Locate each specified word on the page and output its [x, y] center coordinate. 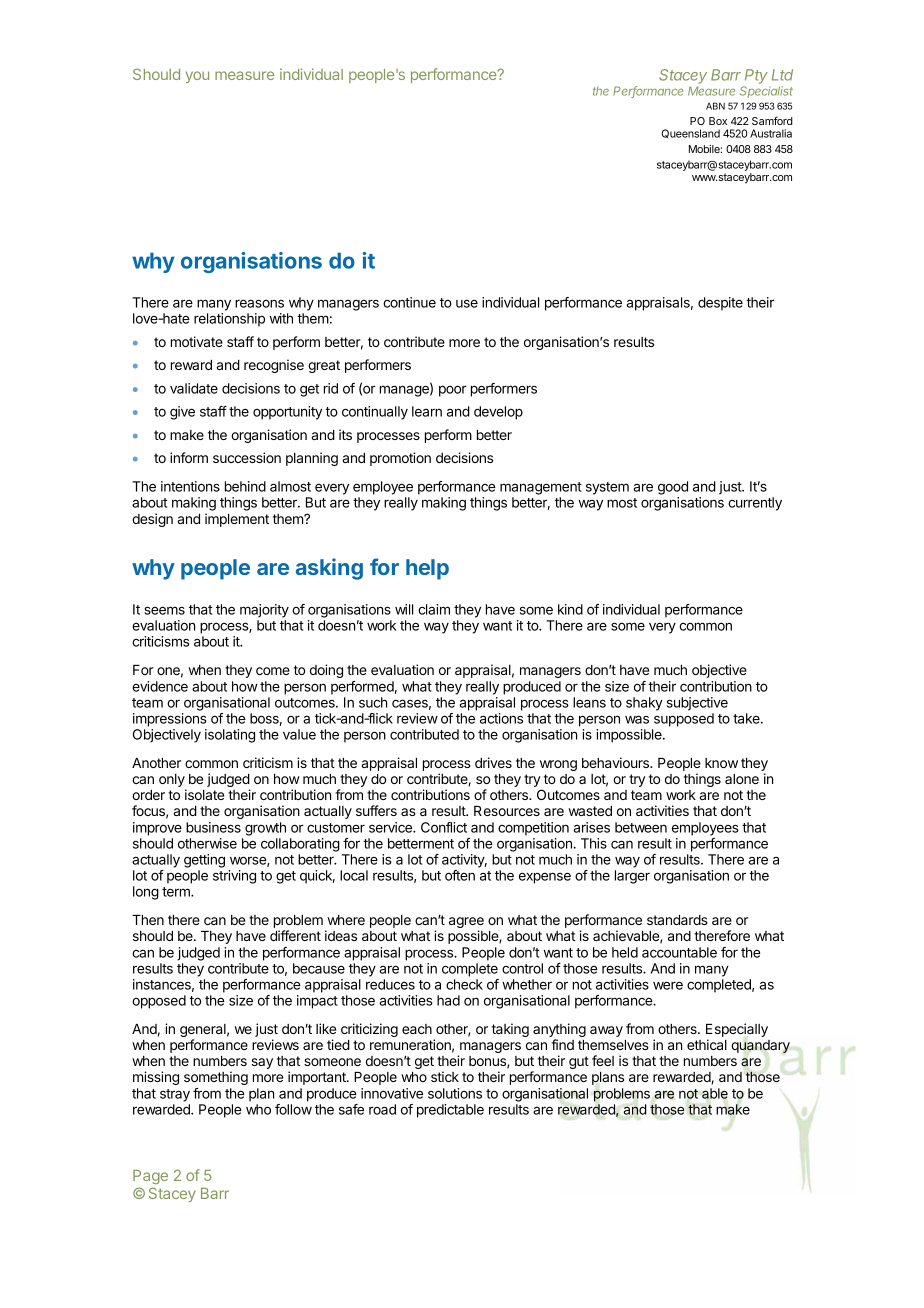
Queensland [690, 133]
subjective [697, 704]
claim [434, 609]
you [197, 77]
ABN [715, 106]
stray [175, 1095]
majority [264, 611]
